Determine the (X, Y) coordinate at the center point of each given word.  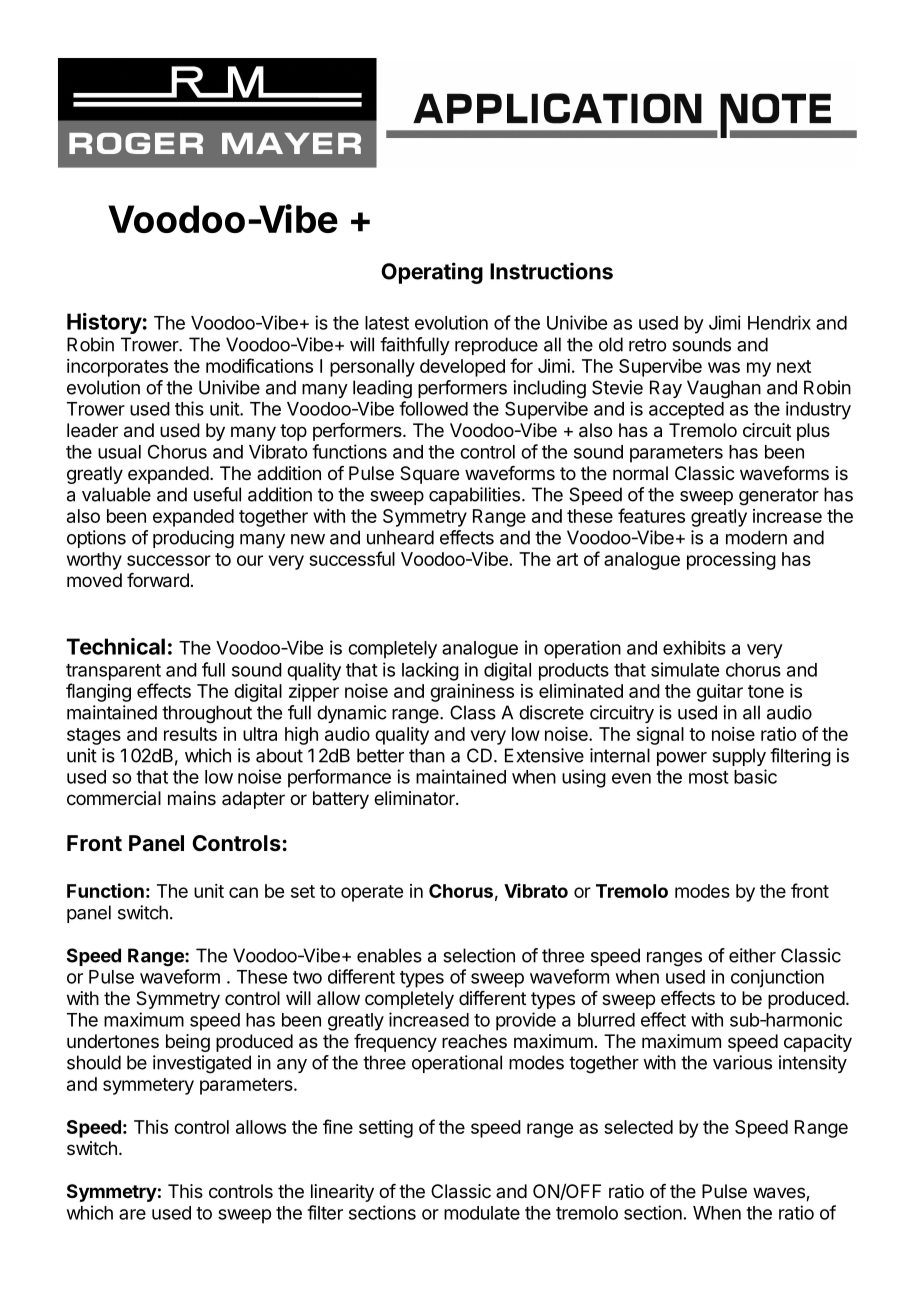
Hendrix (779, 322)
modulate (482, 1213)
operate (372, 893)
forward (158, 580)
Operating (432, 273)
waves (780, 1194)
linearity (342, 1193)
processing (731, 561)
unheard (400, 537)
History (104, 323)
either (752, 955)
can (243, 892)
